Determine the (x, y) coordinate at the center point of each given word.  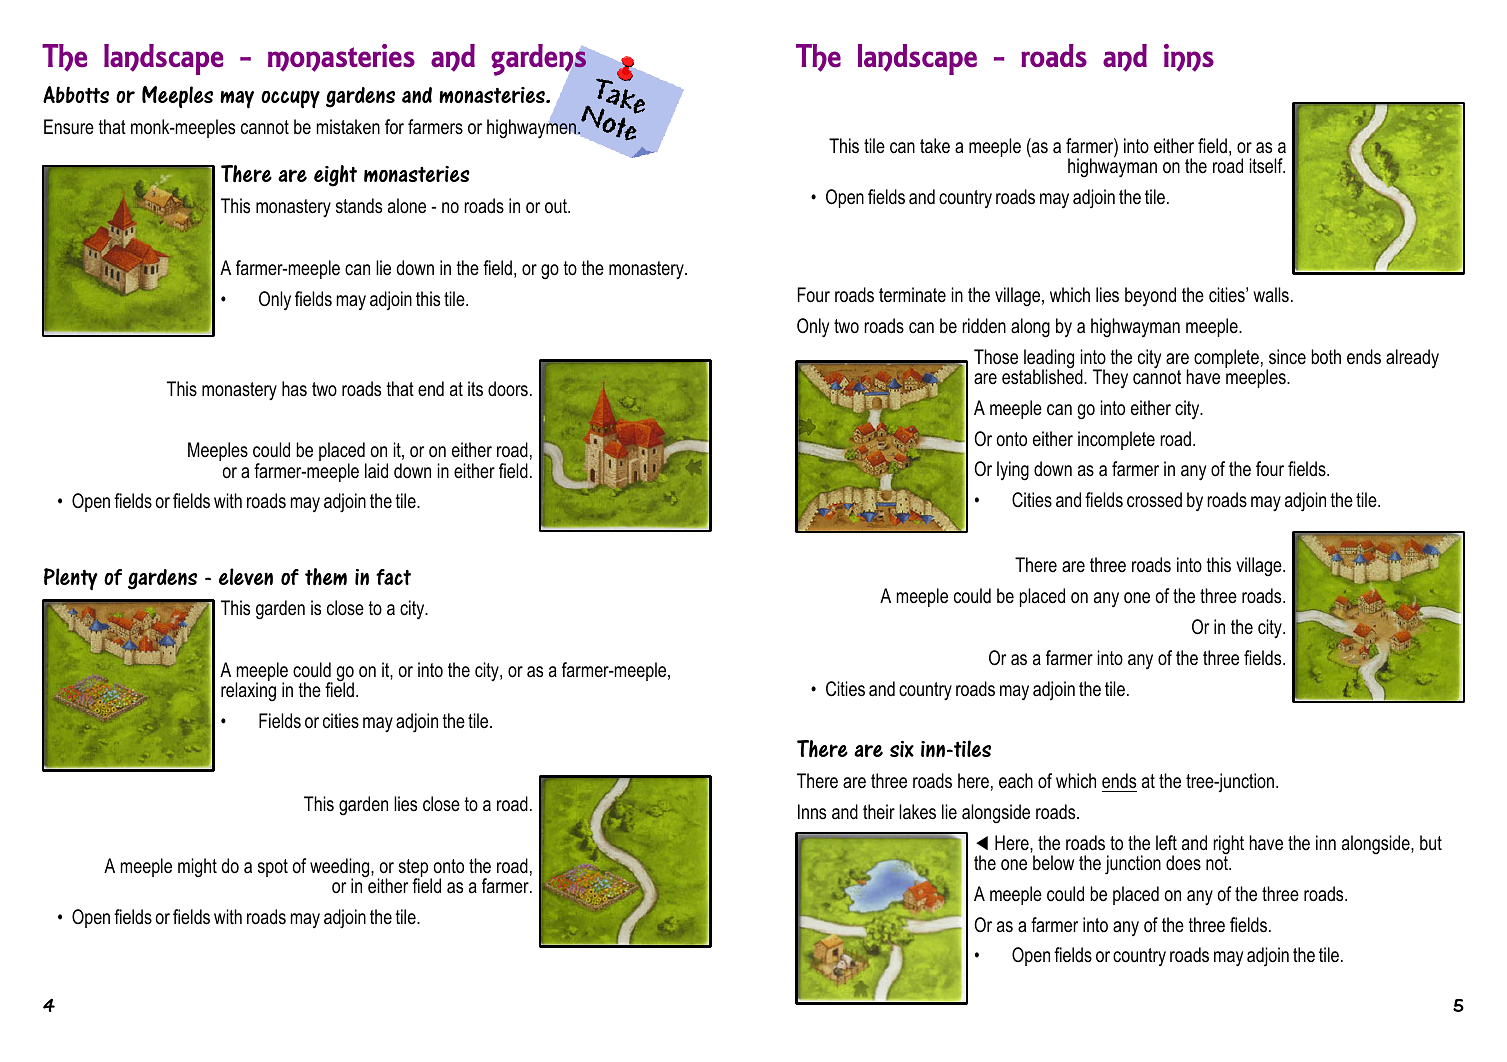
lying (1013, 471)
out (557, 206)
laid (376, 471)
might (197, 868)
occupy (290, 99)
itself (1267, 165)
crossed (1154, 500)
